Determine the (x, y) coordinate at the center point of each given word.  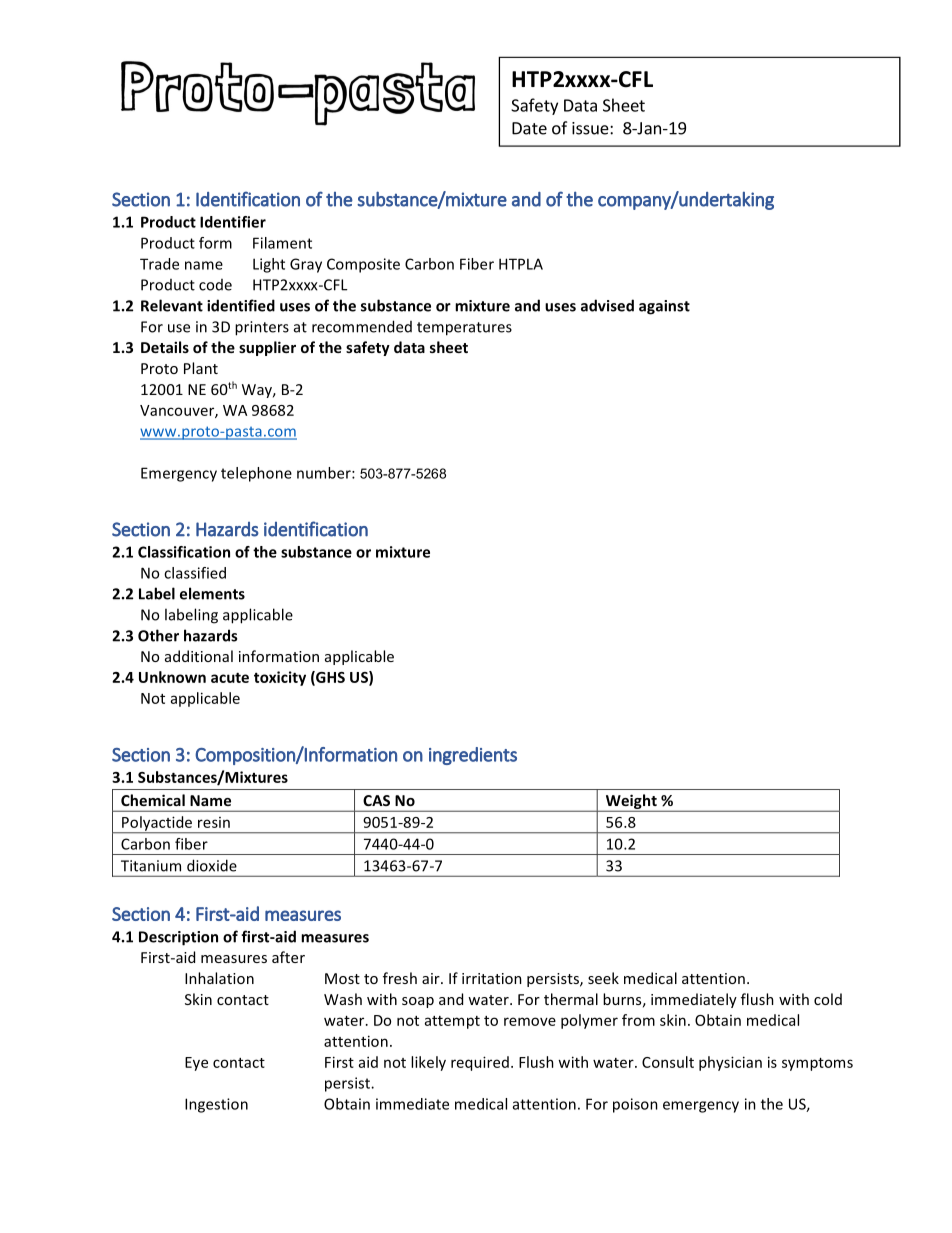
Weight (631, 803)
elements (212, 593)
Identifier (233, 222)
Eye (196, 1064)
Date (529, 128)
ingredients (473, 756)
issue (591, 128)
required (480, 1063)
